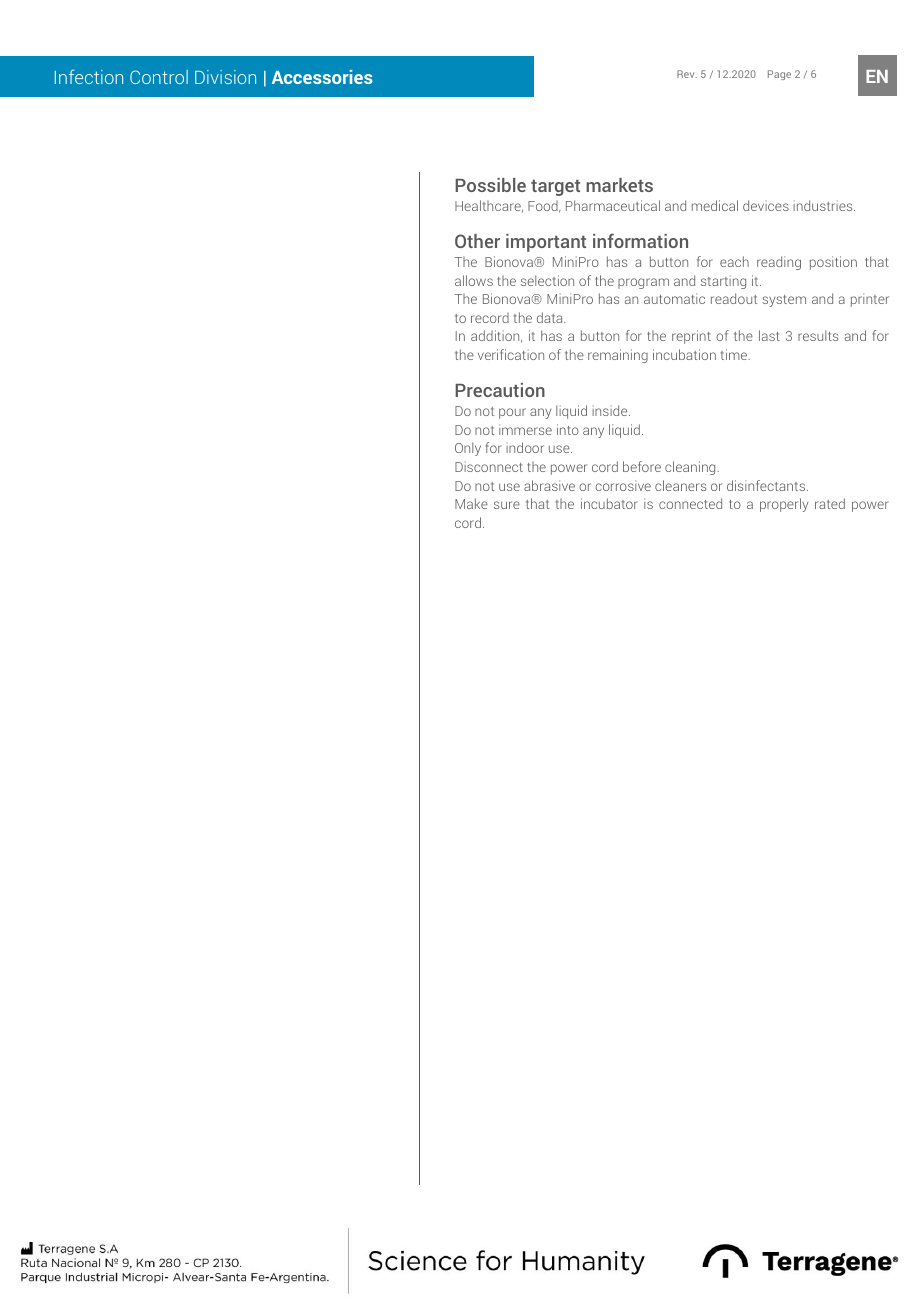  I want to click on sure, so click(507, 505).
